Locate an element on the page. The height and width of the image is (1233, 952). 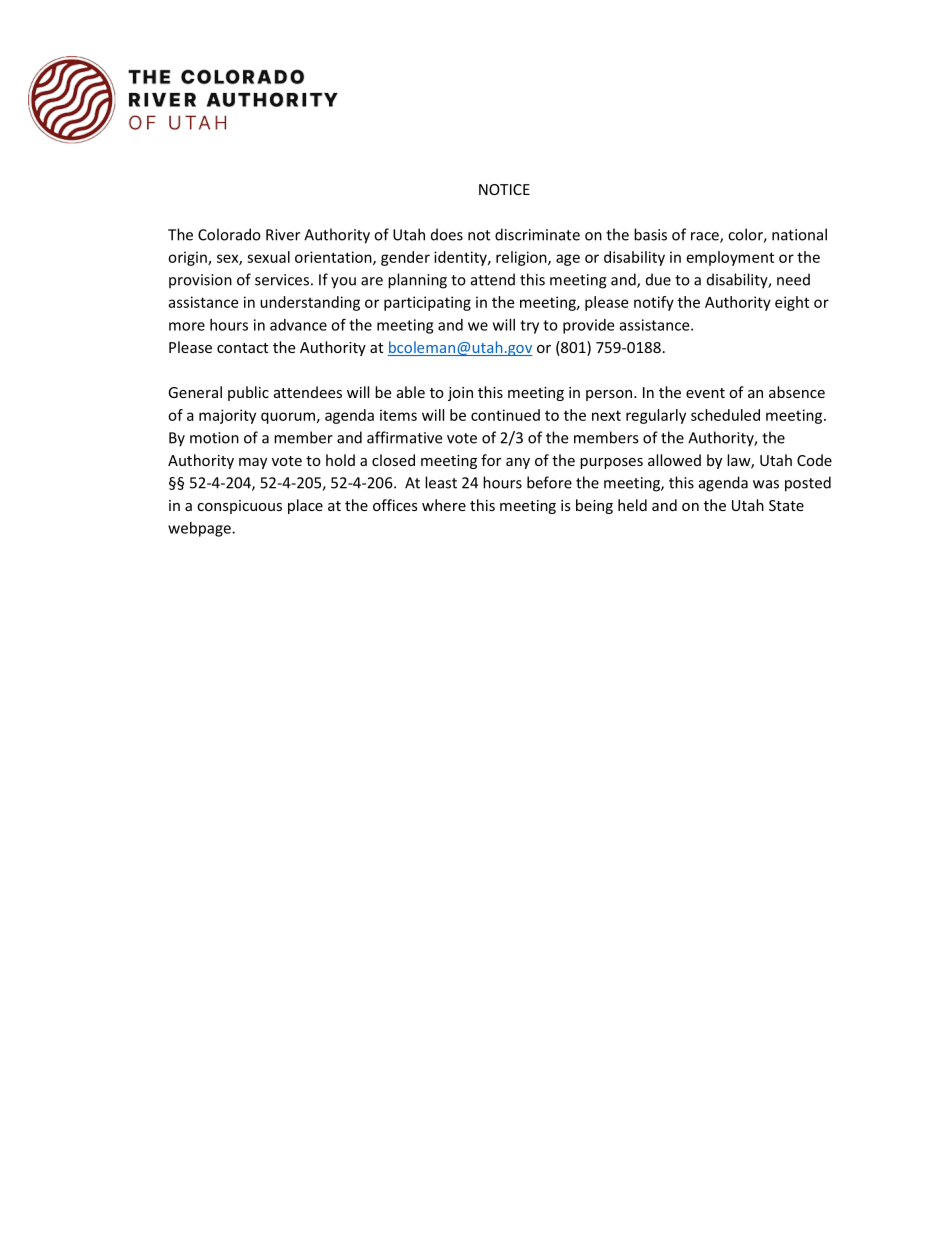
NOTICE is located at coordinates (504, 189).
